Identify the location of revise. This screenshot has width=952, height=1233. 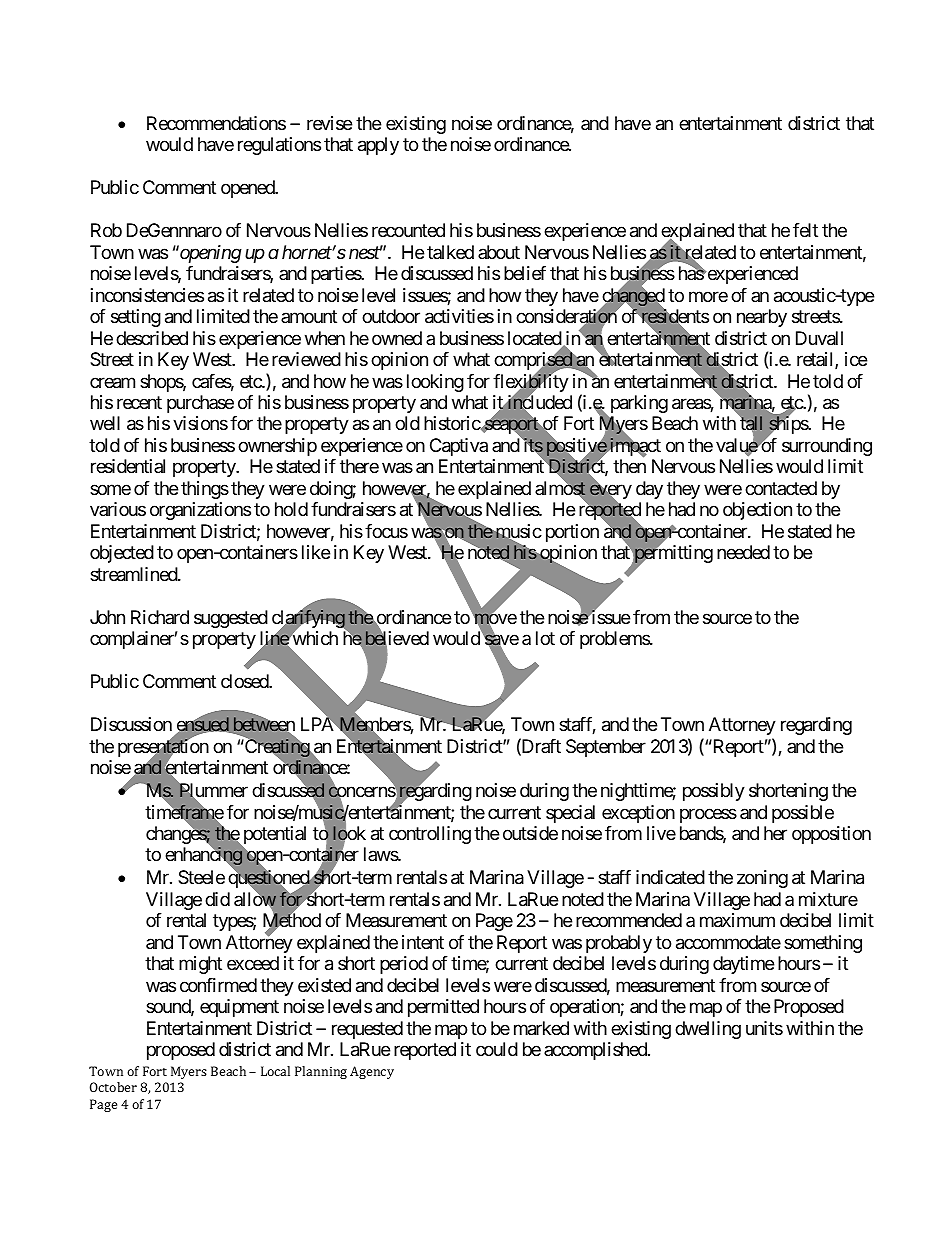
(329, 123).
